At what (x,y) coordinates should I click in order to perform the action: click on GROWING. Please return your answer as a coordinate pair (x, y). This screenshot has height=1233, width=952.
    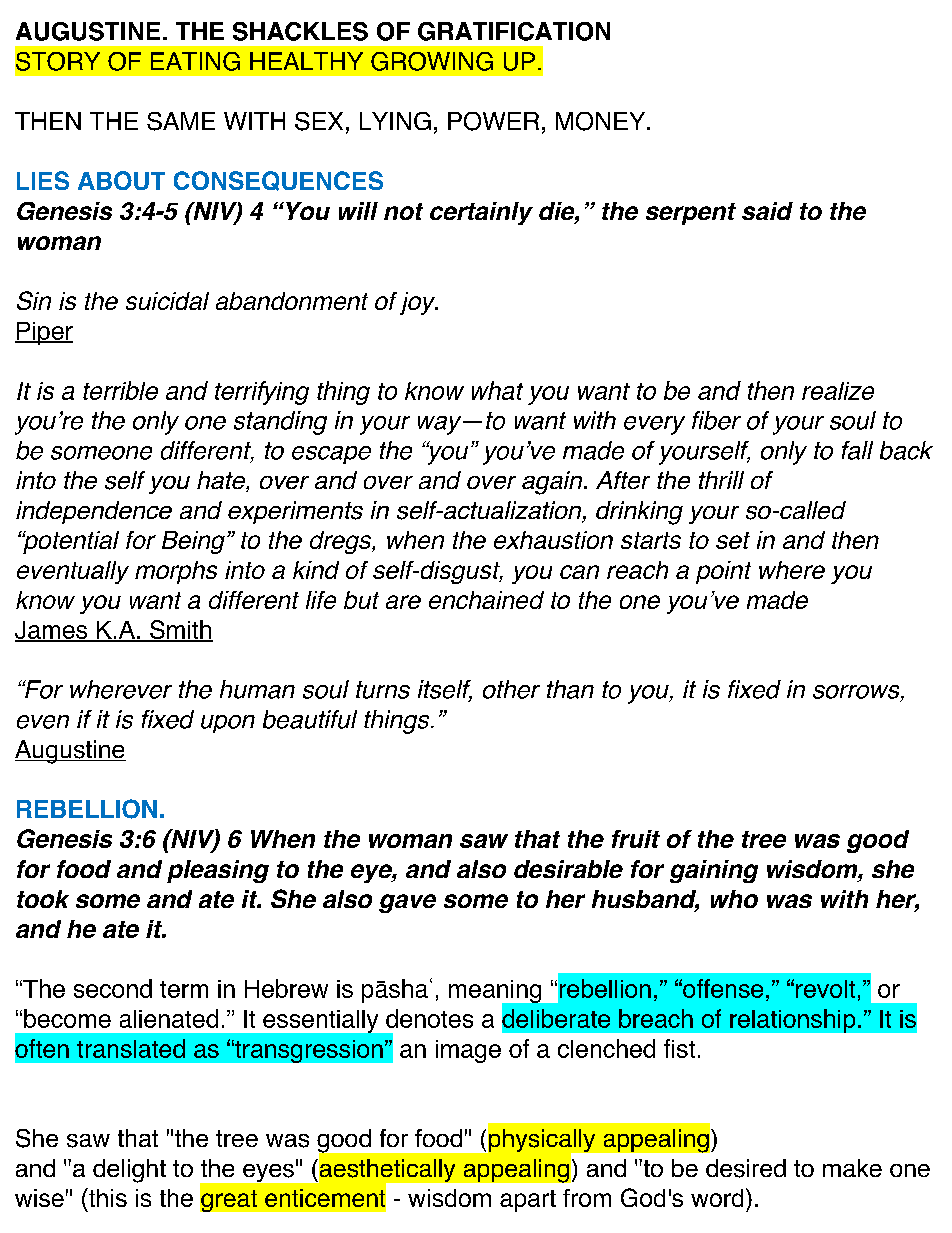
    Looking at the image, I should click on (432, 61).
